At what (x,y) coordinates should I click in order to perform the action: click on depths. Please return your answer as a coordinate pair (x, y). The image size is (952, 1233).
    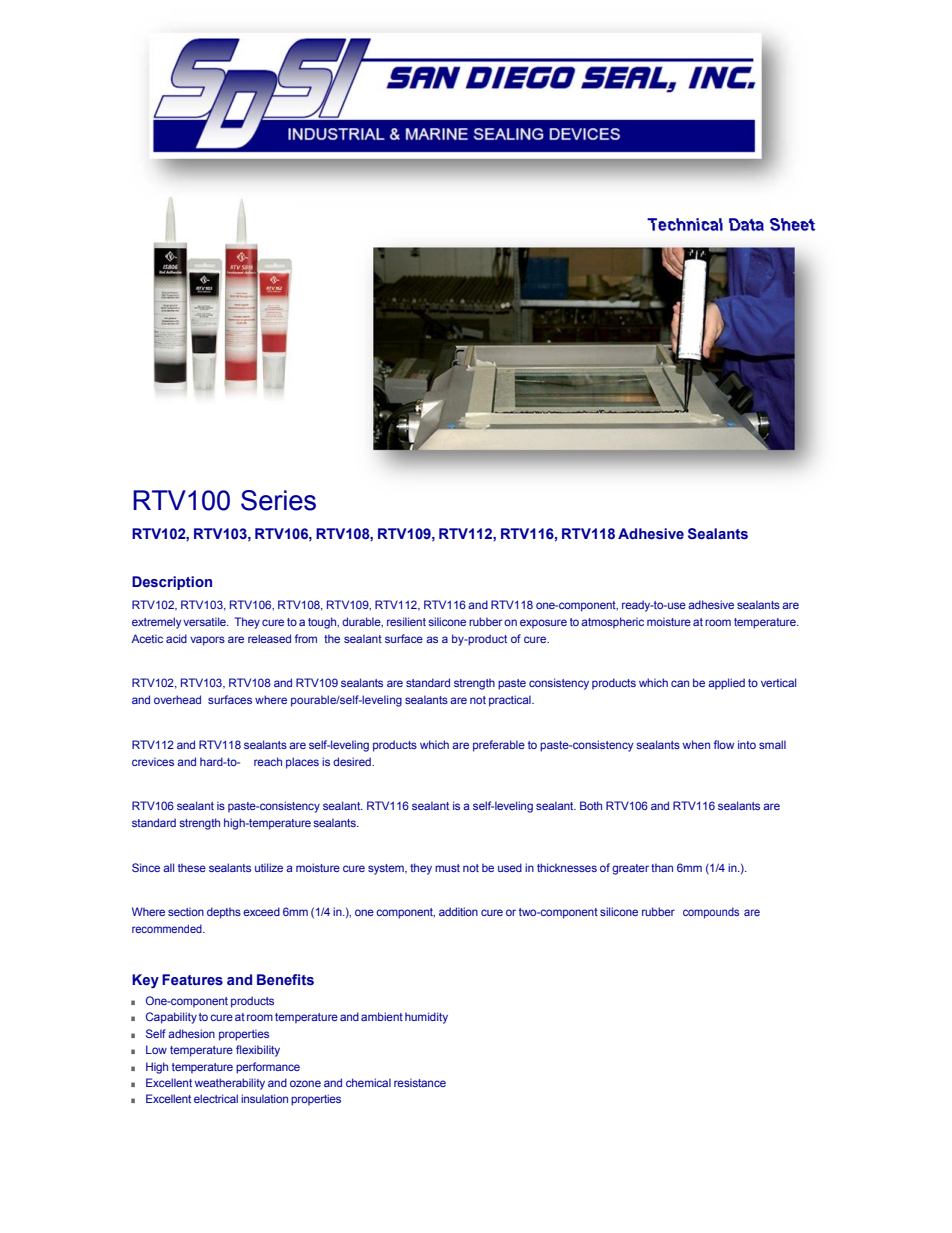
    Looking at the image, I should click on (224, 913).
